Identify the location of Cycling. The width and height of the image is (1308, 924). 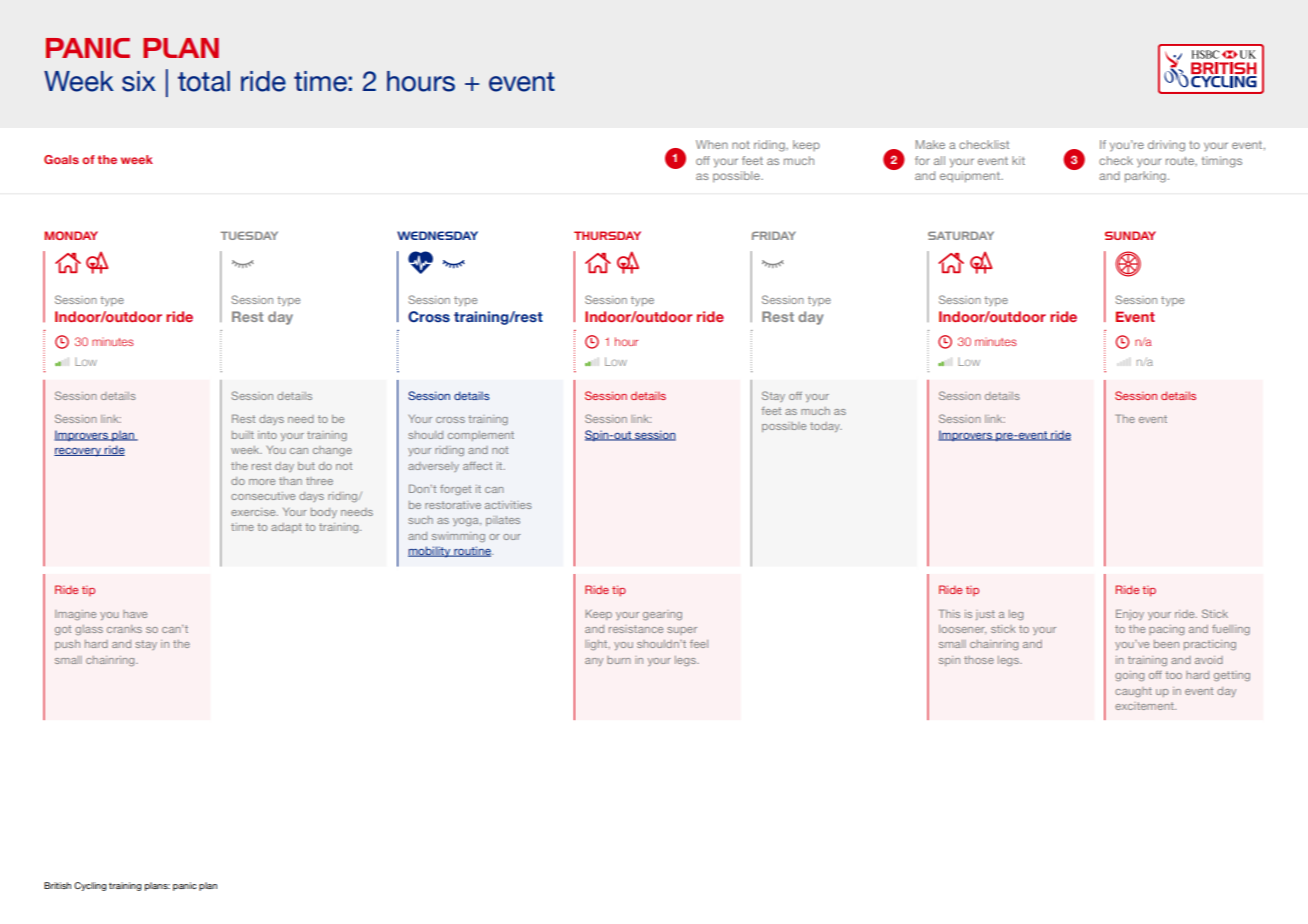
(90, 886).
